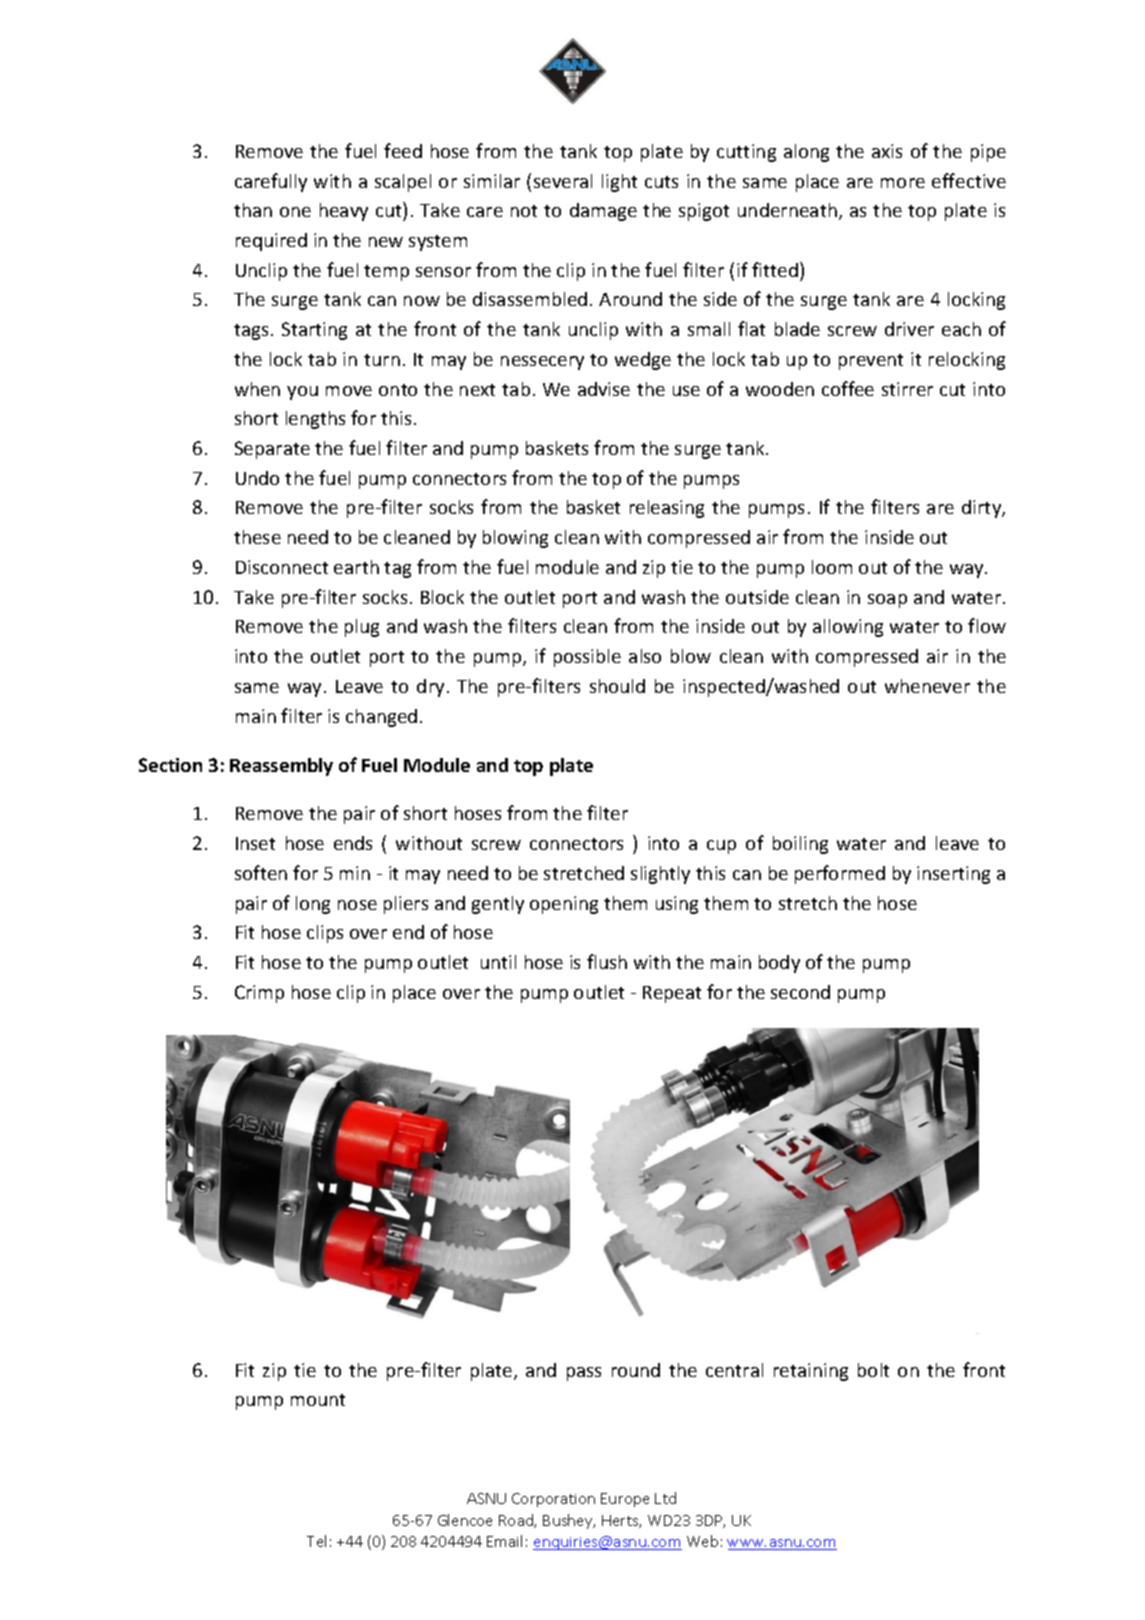  I want to click on performed, so click(840, 874).
